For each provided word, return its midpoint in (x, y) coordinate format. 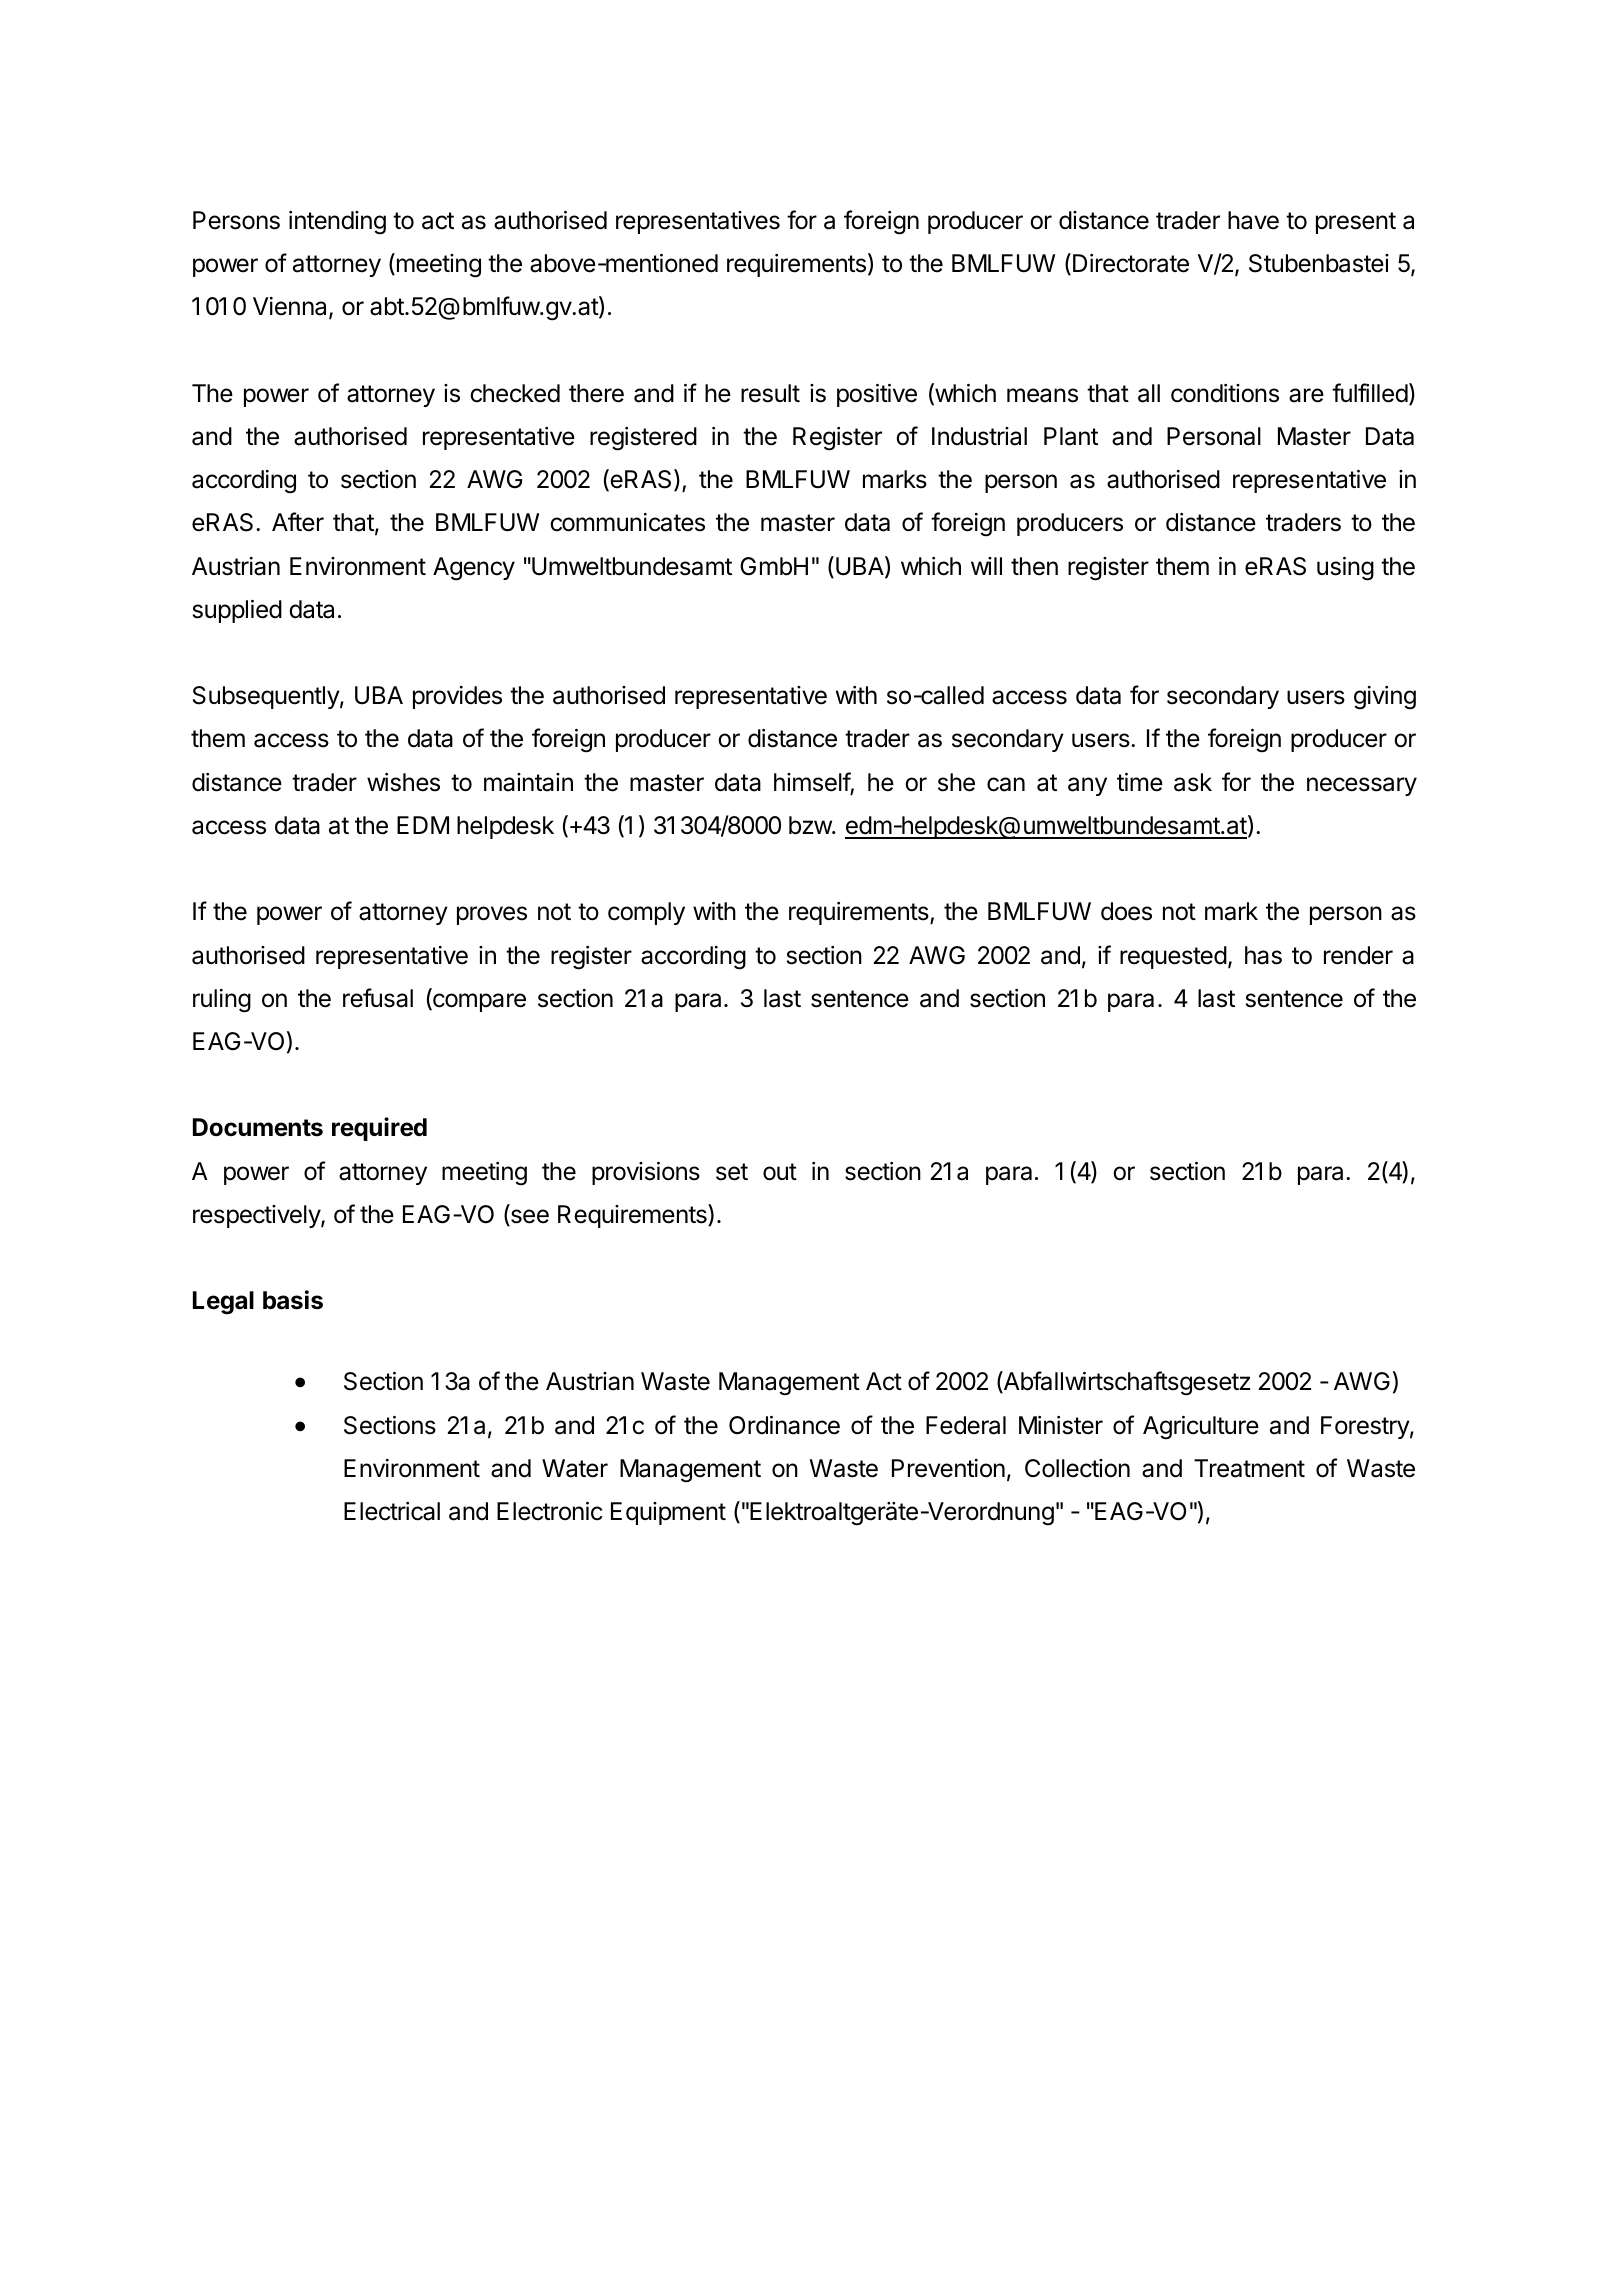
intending (337, 223)
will (986, 566)
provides (457, 697)
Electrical (392, 1511)
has (1263, 955)
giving (1385, 698)
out (780, 1172)
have (1253, 220)
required (379, 1129)
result (770, 393)
